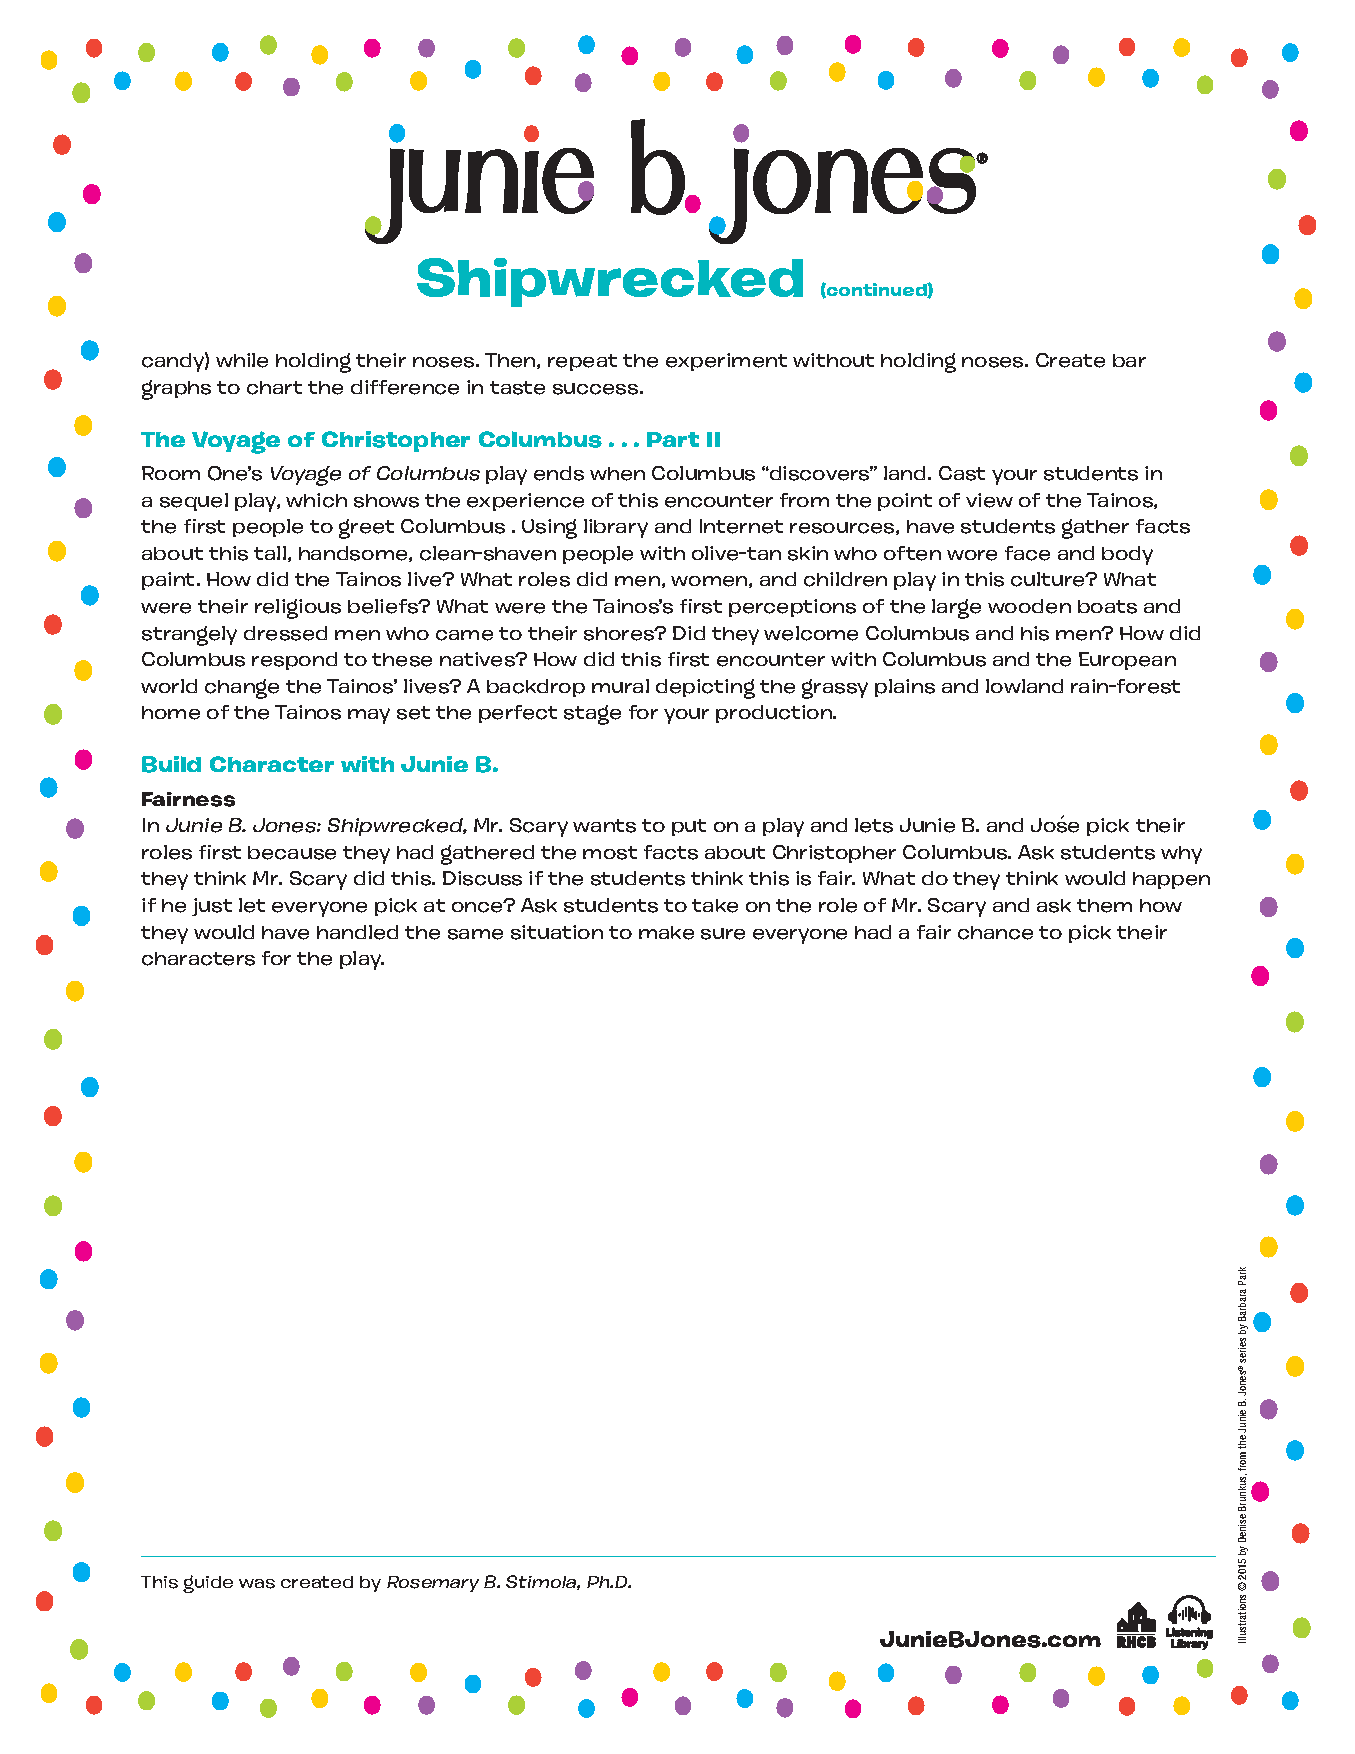 The image size is (1355, 1754). What do you see at coordinates (666, 933) in the document?
I see `make` at bounding box center [666, 933].
